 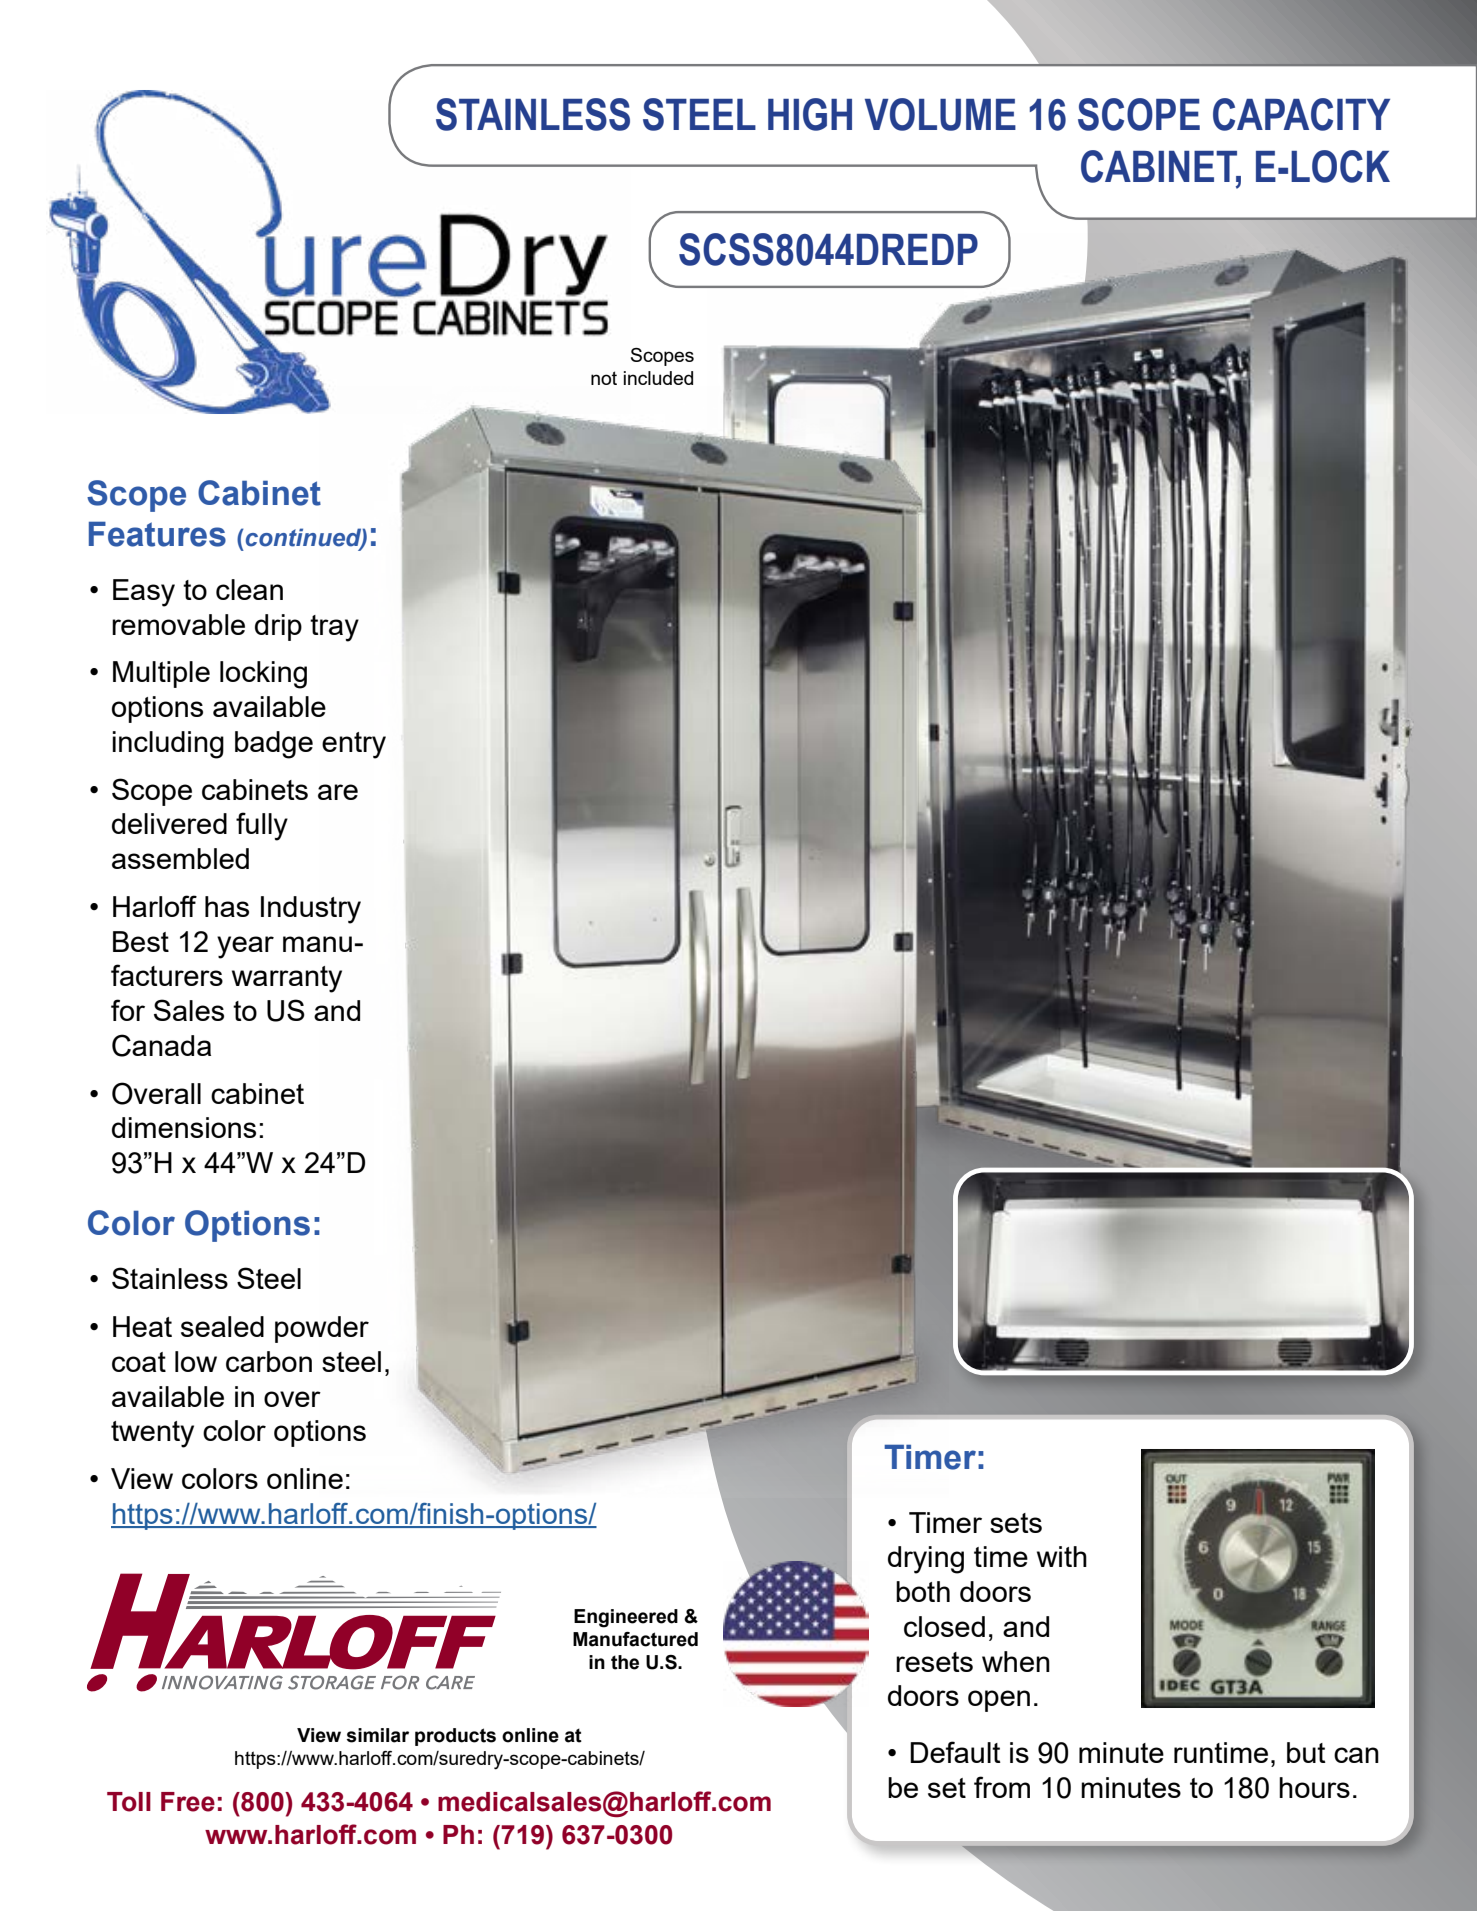 I want to click on HIGH, so click(x=810, y=114).
